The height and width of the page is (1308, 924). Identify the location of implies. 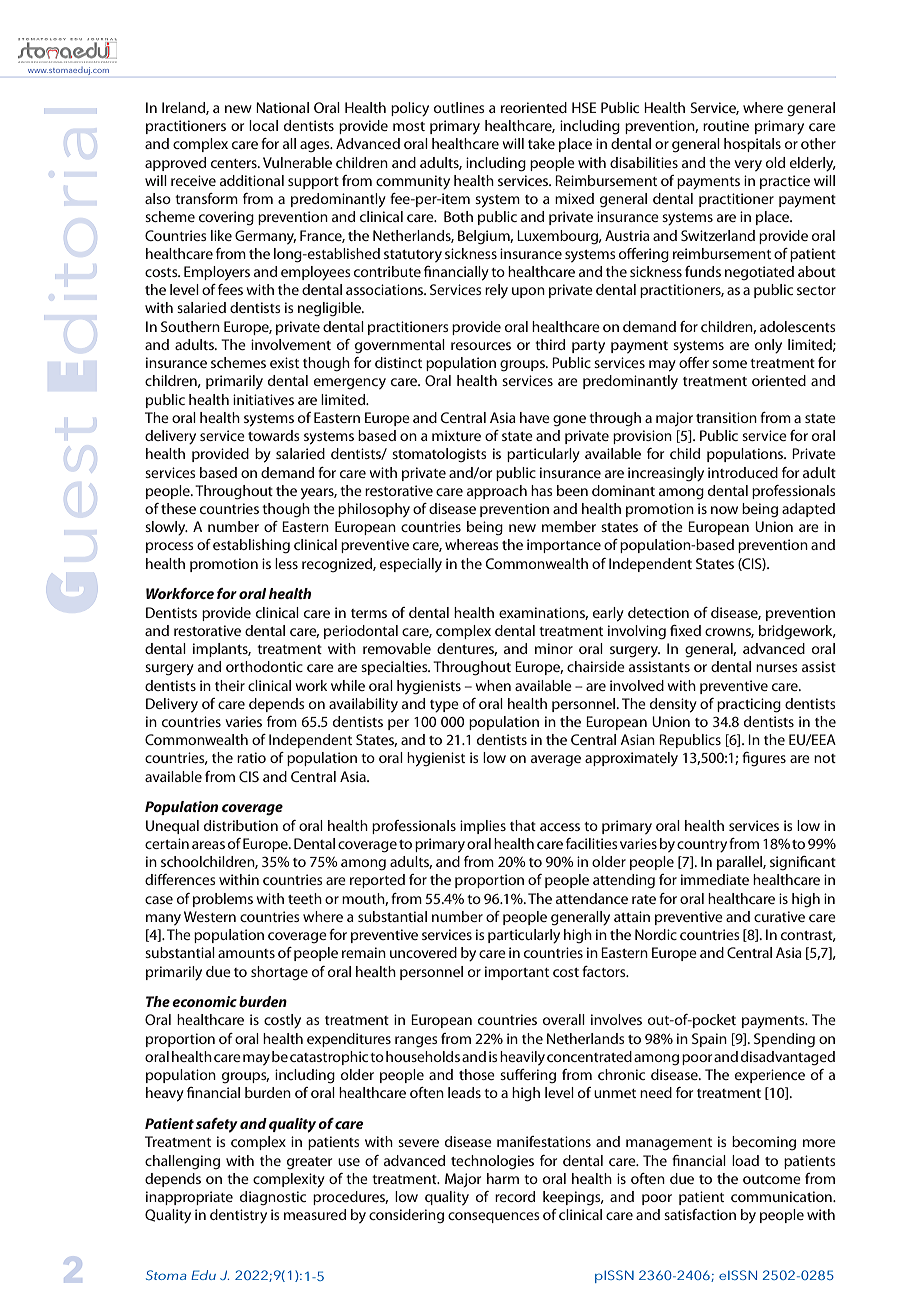
(483, 827).
